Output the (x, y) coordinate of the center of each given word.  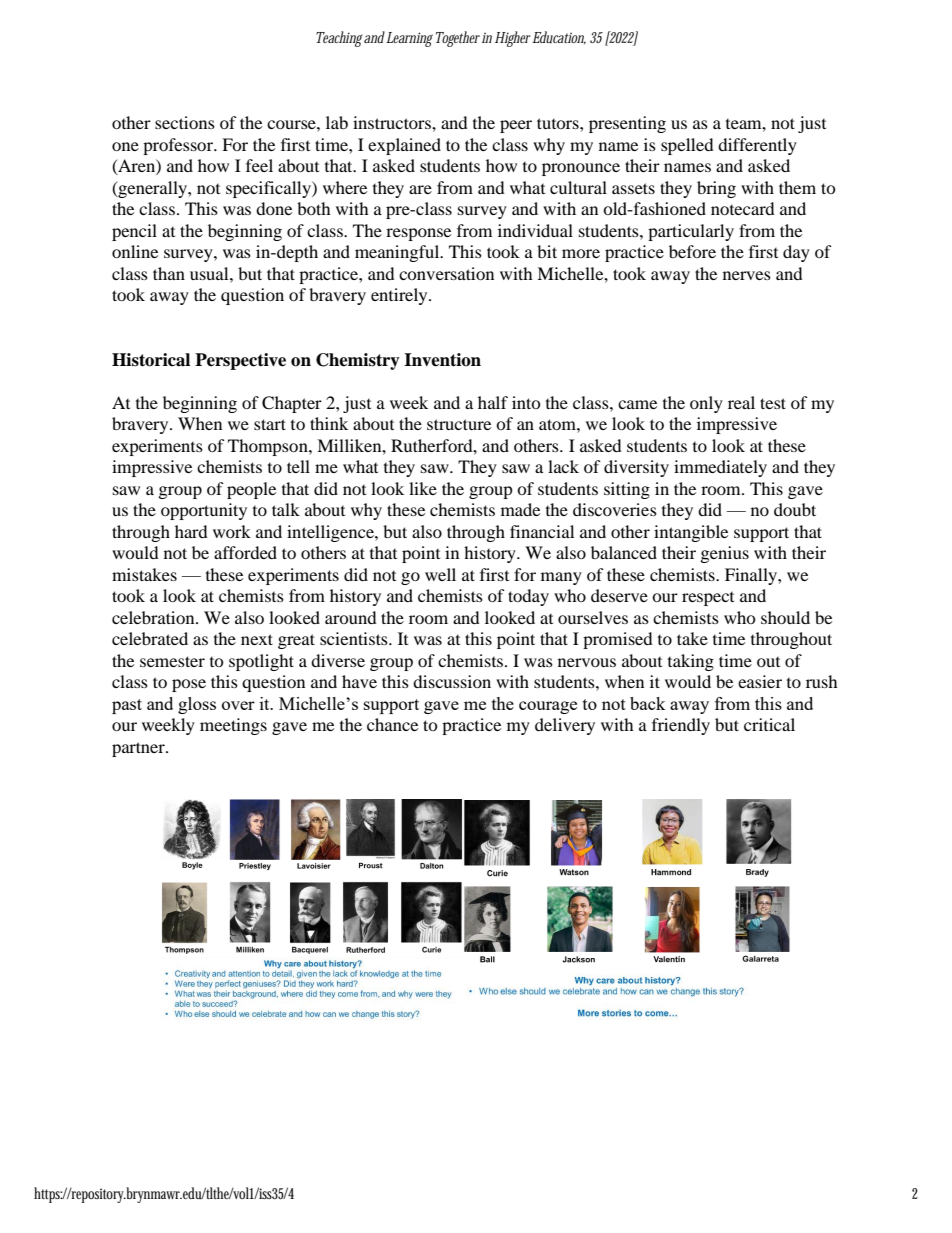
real (741, 402)
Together (456, 39)
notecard (743, 208)
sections (185, 122)
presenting (627, 124)
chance (392, 724)
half (493, 402)
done (274, 208)
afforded (245, 552)
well (440, 574)
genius (725, 554)
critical (769, 724)
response (418, 234)
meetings (233, 726)
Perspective (240, 361)
